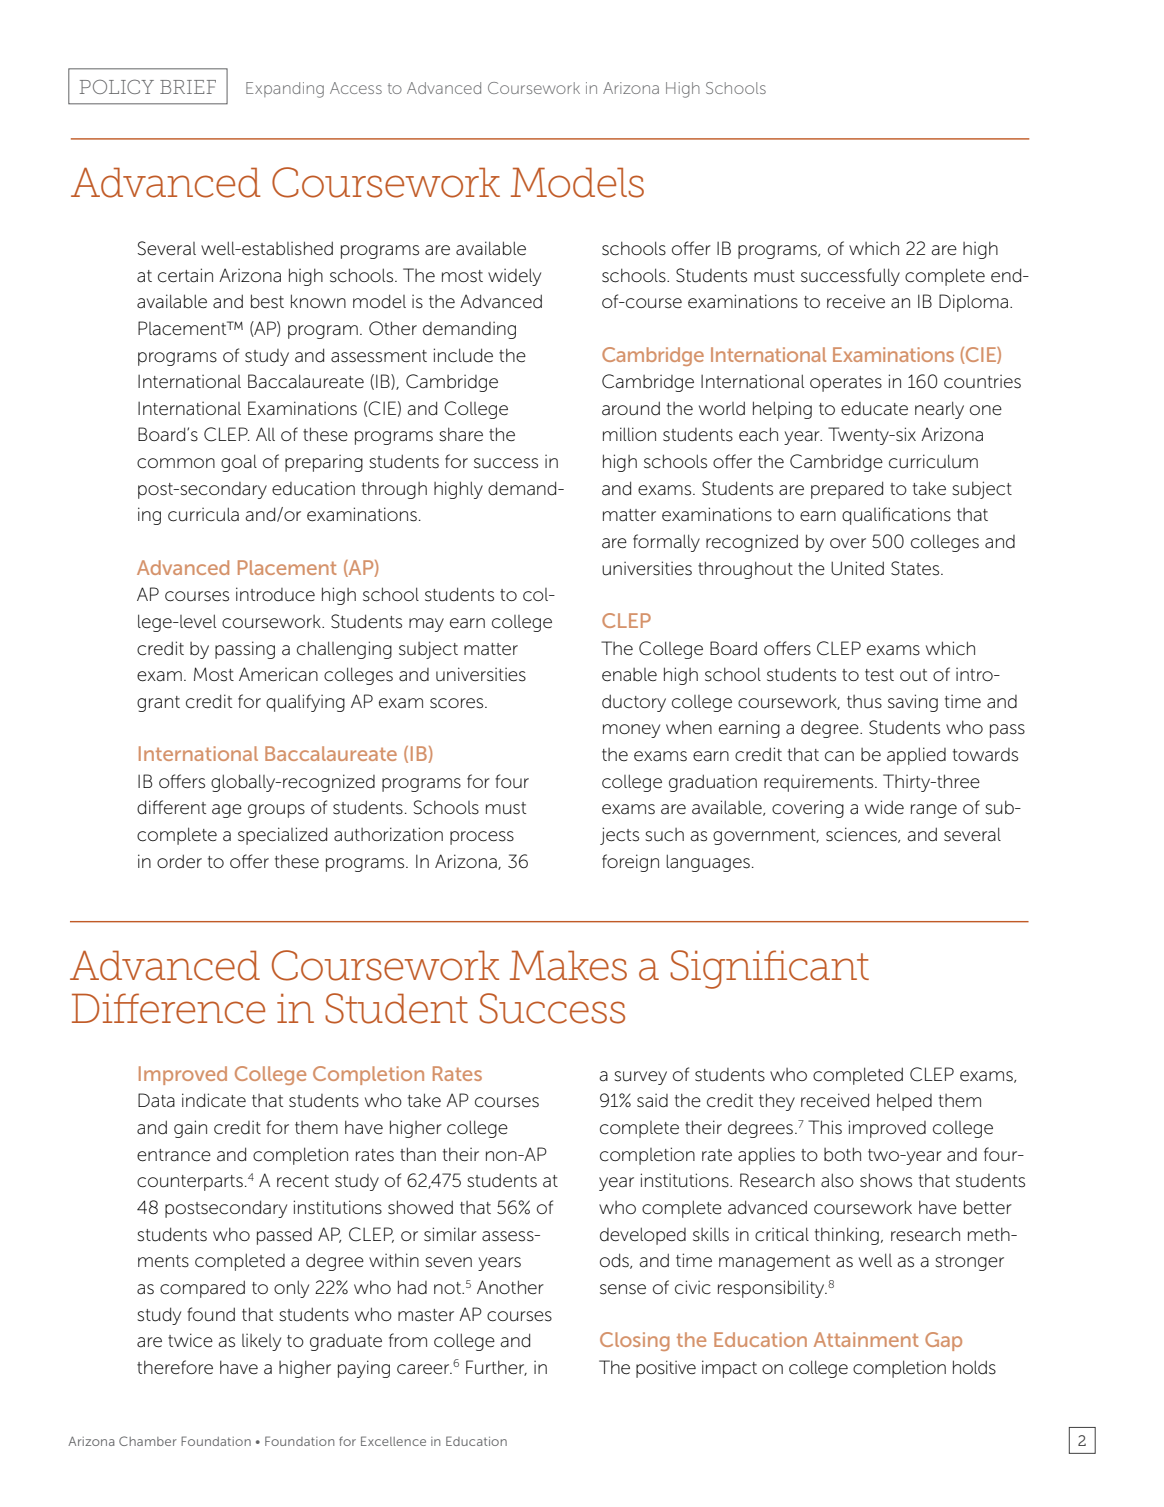  What do you see at coordinates (356, 88) in the screenshot?
I see `Access` at bounding box center [356, 88].
